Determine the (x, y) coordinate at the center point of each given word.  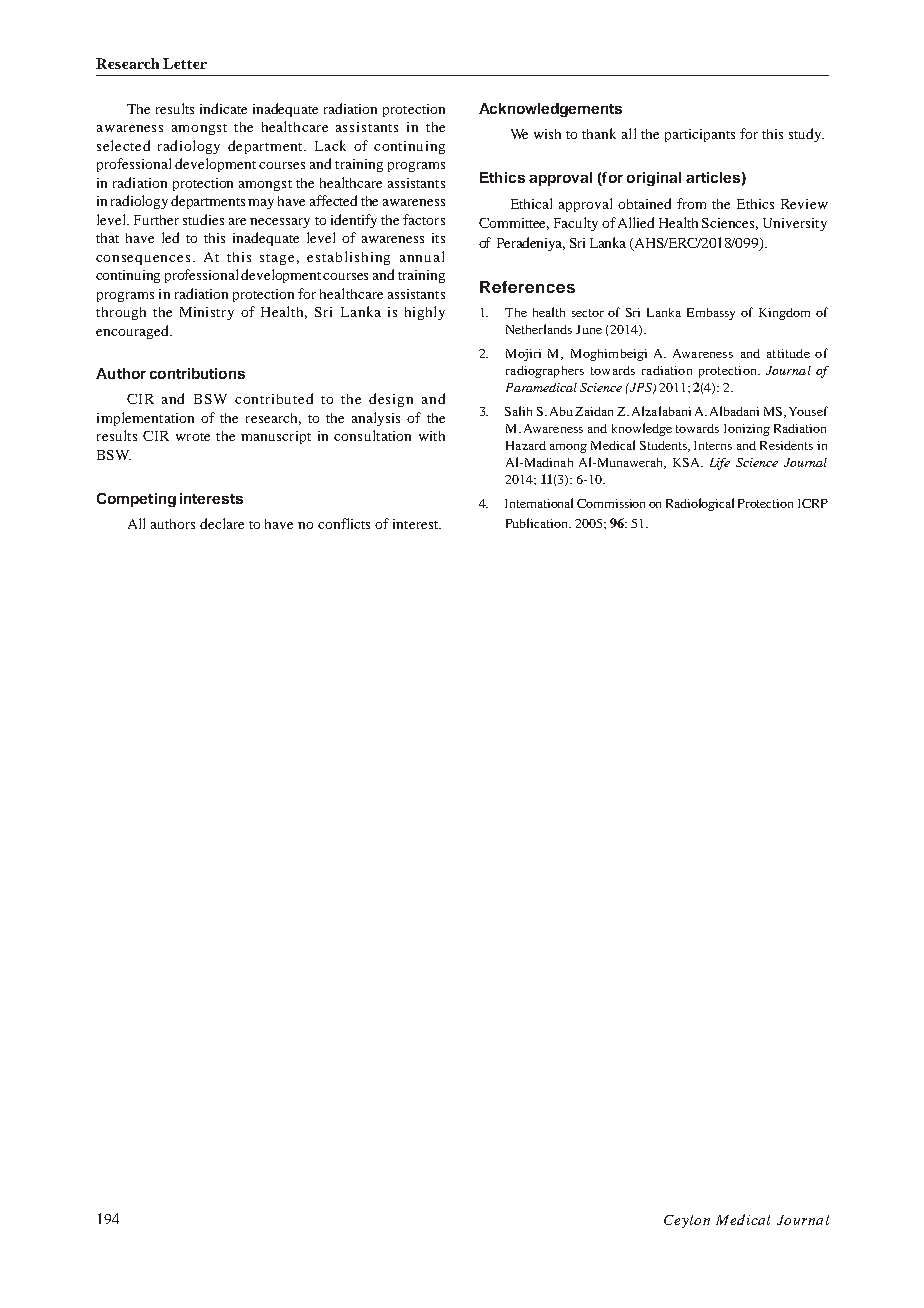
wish (547, 134)
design (391, 400)
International (539, 503)
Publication (538, 523)
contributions (197, 373)
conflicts (344, 523)
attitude (788, 353)
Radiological (700, 504)
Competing (136, 500)
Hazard (526, 445)
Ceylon (687, 1221)
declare (222, 523)
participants (700, 135)
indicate (223, 108)
